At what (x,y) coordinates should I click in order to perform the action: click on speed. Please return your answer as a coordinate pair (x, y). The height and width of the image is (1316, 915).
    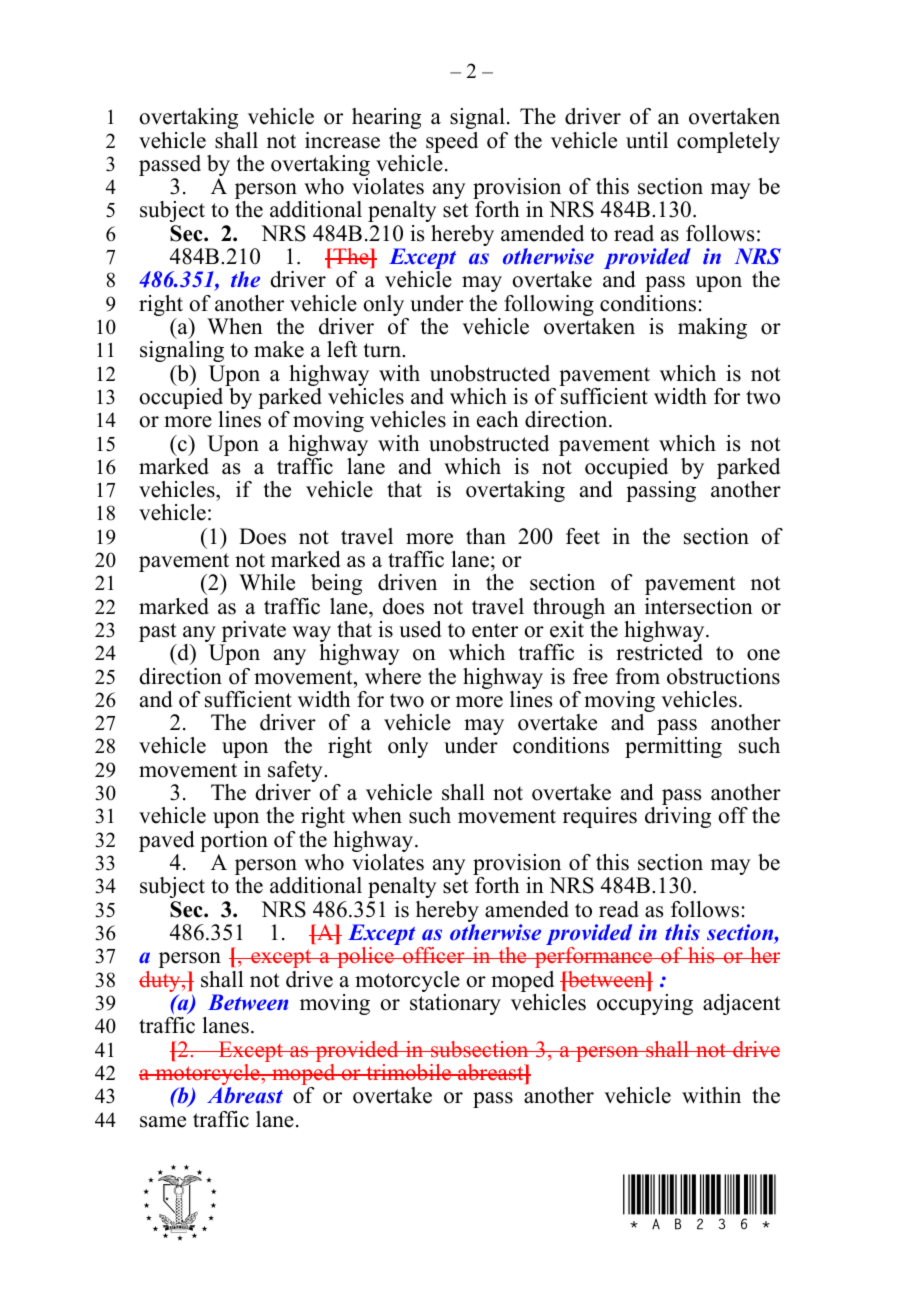
    Looking at the image, I should click on (452, 142).
